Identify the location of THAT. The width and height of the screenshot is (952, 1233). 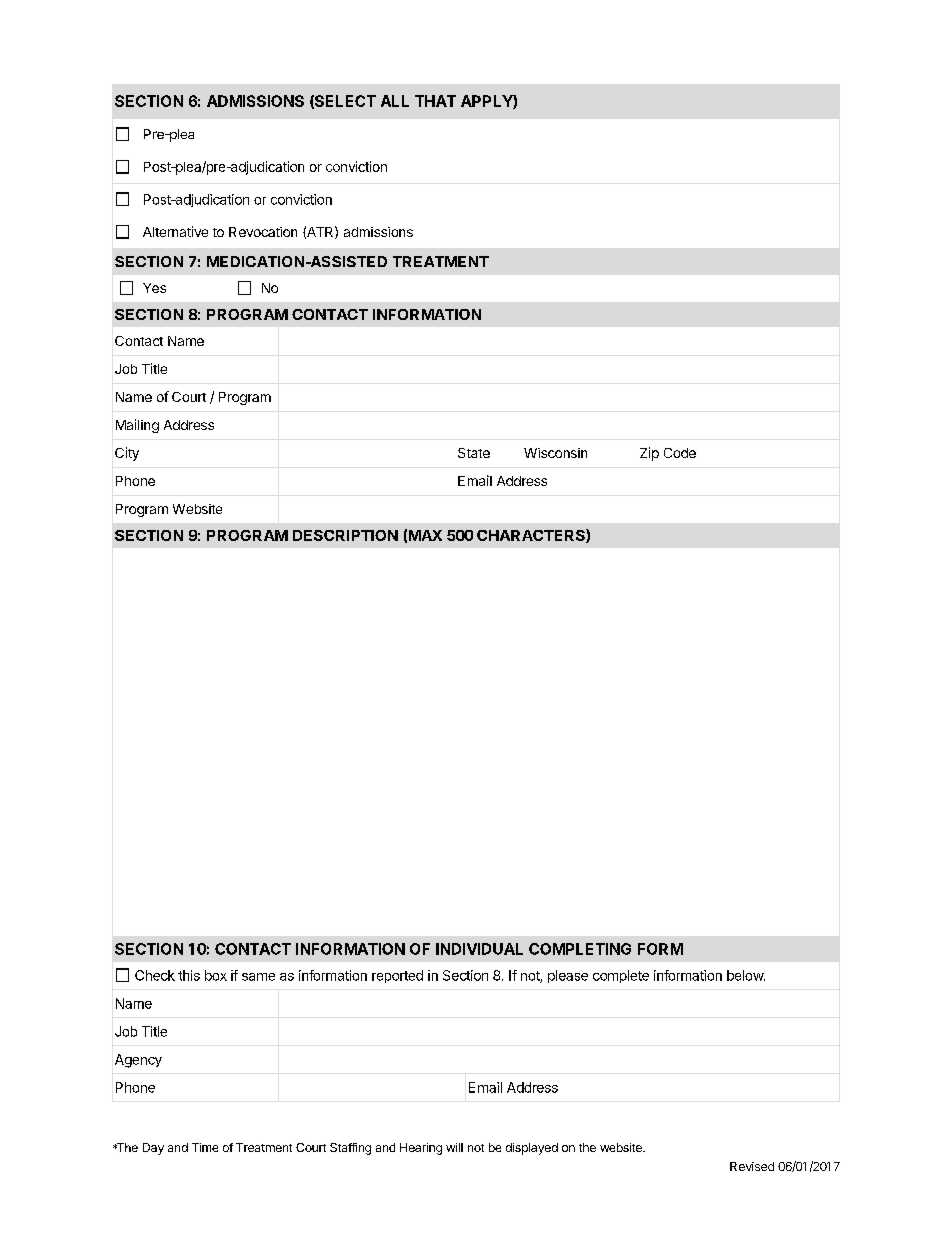
(435, 101).
